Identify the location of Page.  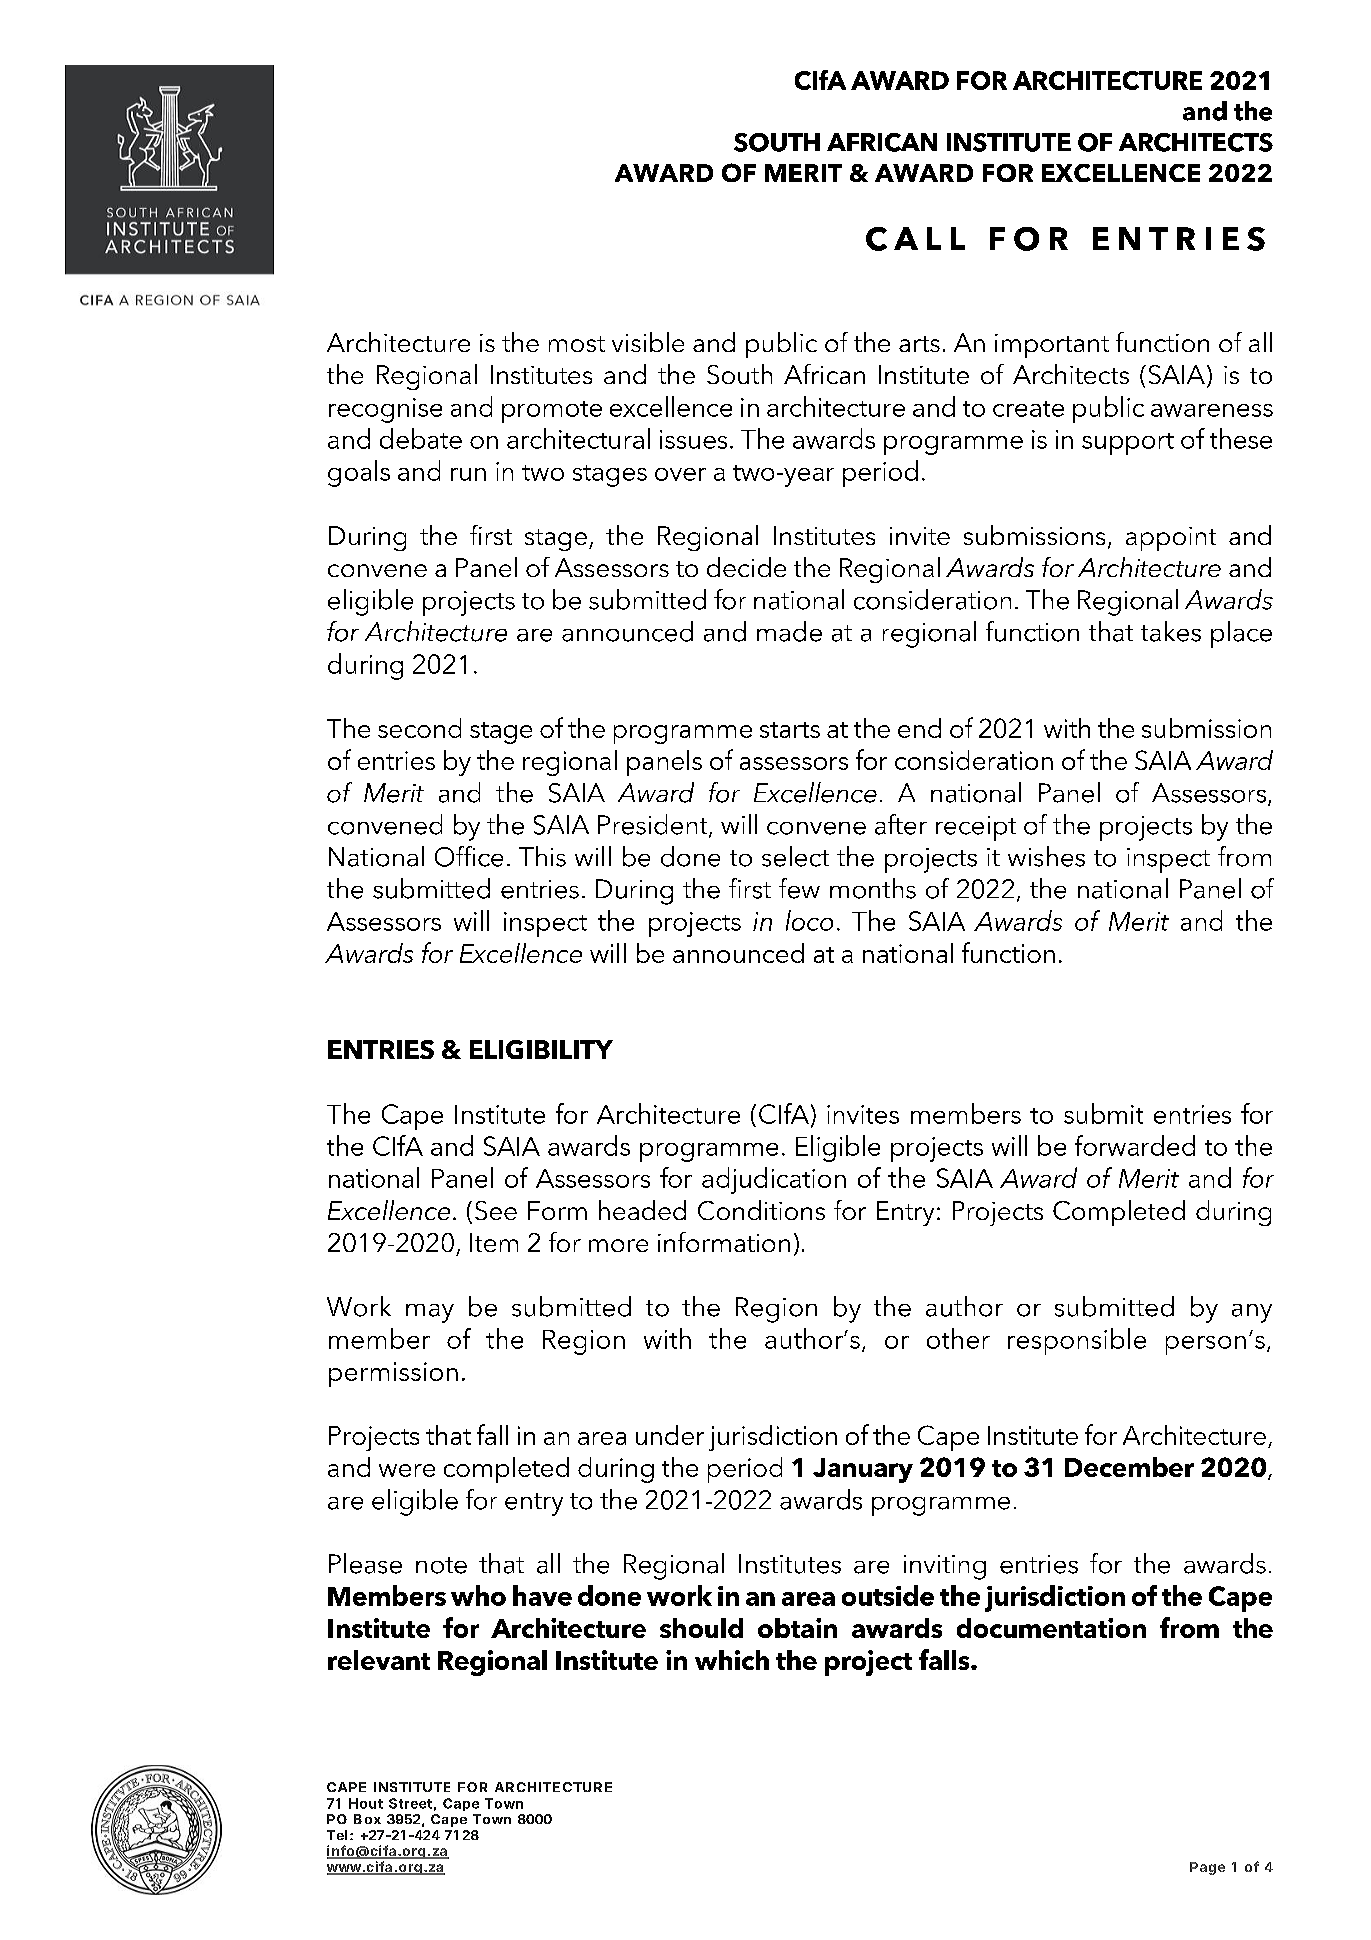
(1207, 1868).
